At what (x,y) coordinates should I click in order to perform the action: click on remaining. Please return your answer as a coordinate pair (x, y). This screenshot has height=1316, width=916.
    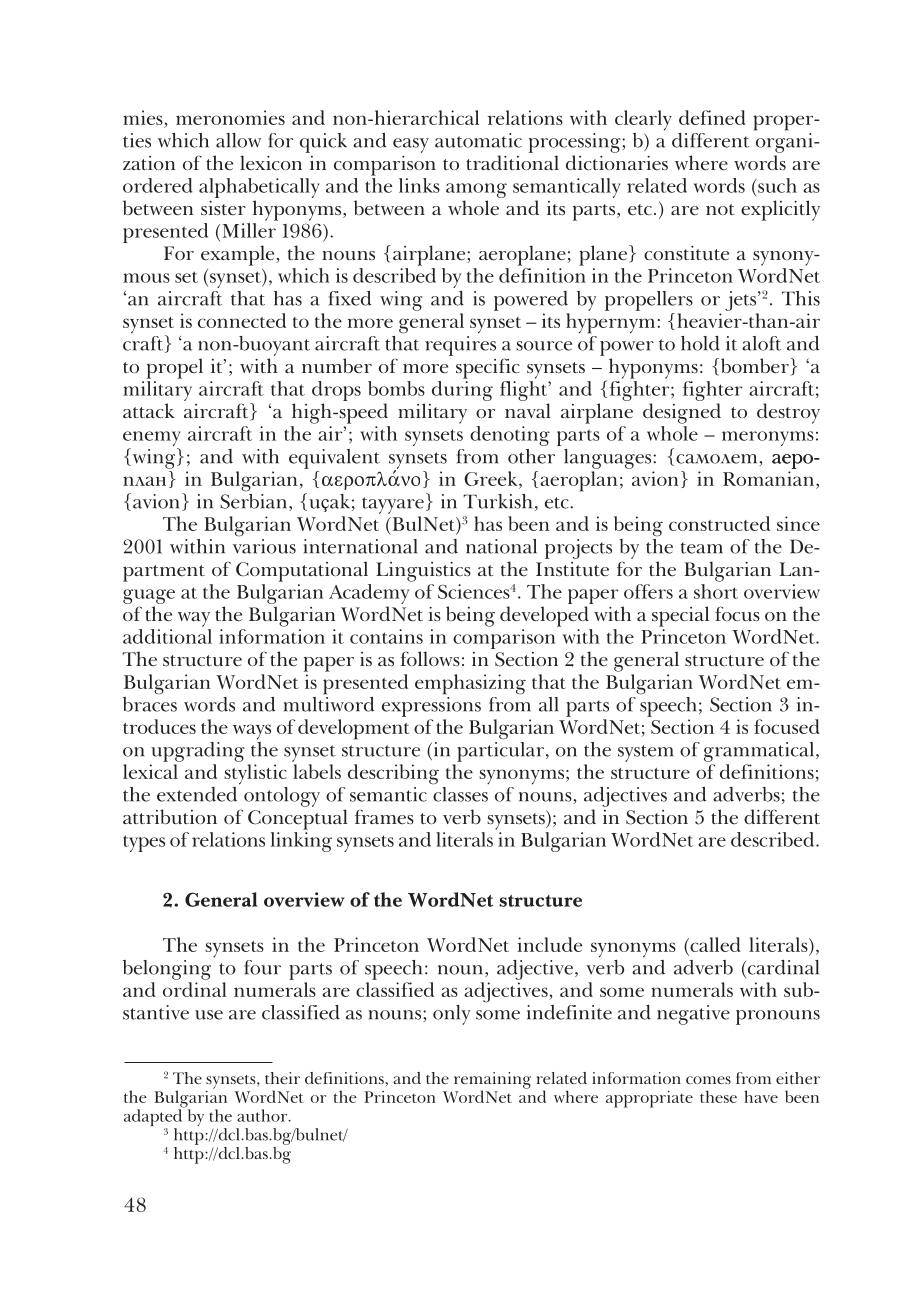
    Looking at the image, I should click on (492, 1081).
